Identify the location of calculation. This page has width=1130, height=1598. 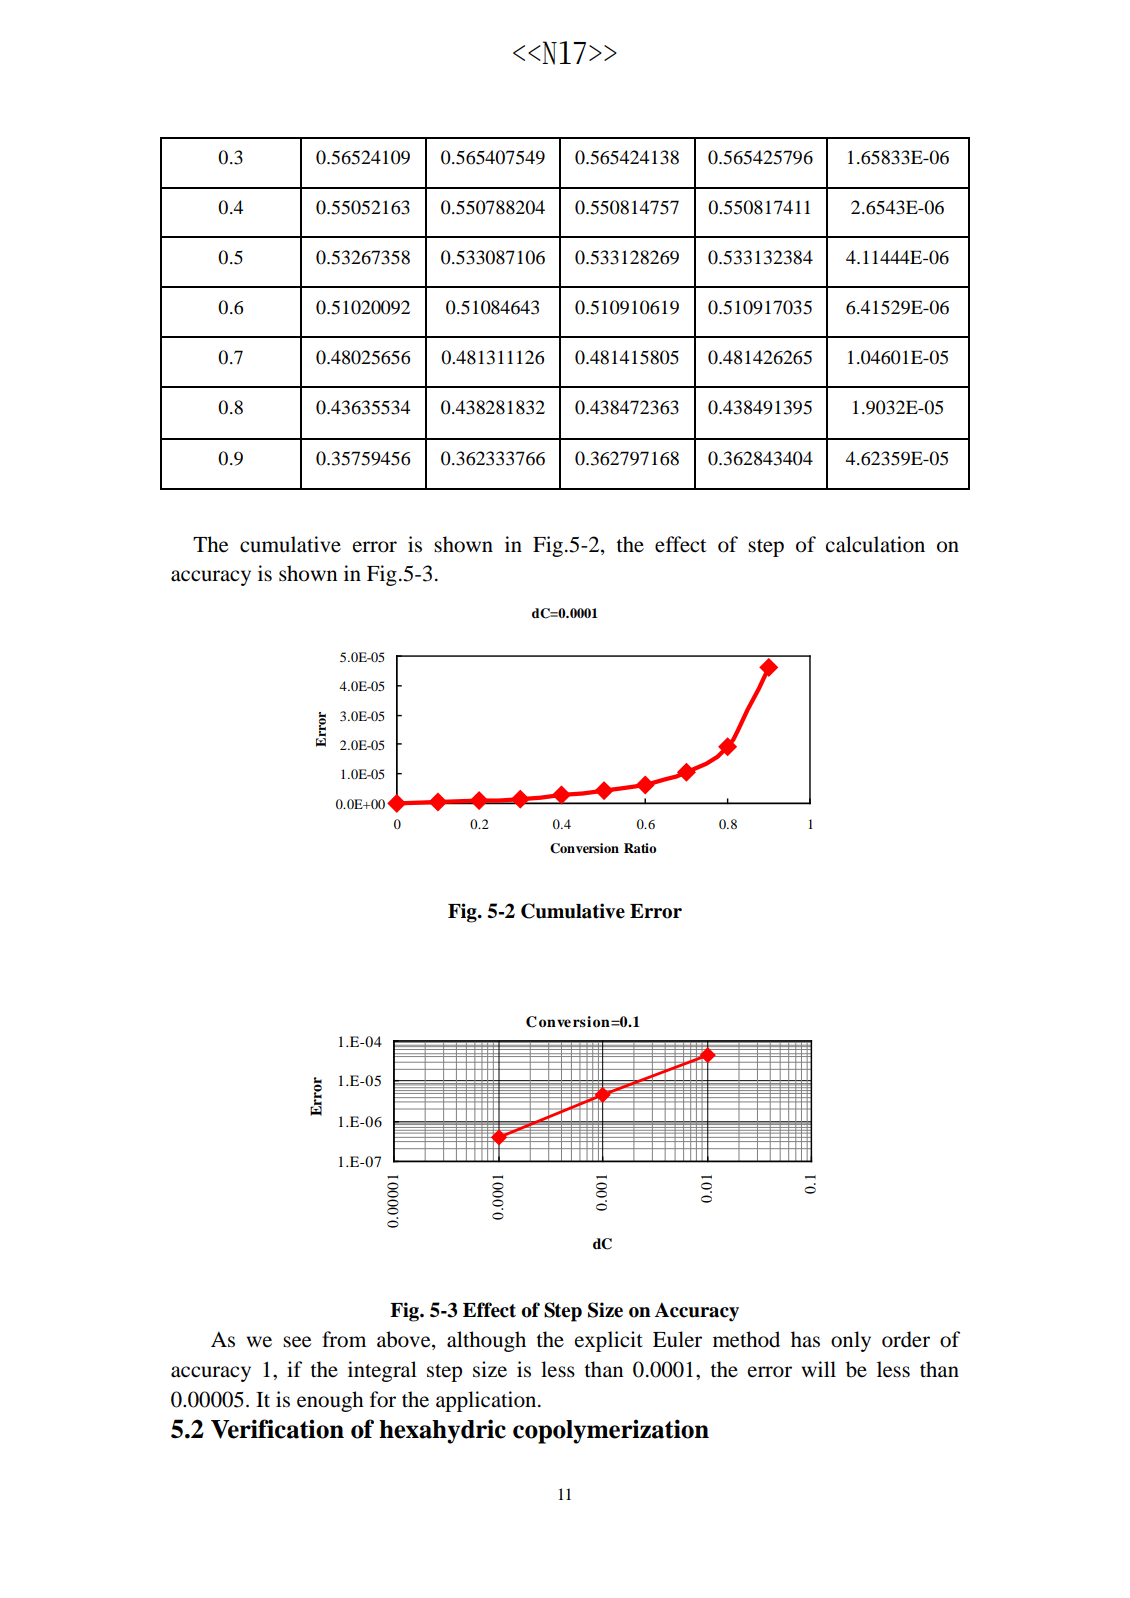
(875, 544).
